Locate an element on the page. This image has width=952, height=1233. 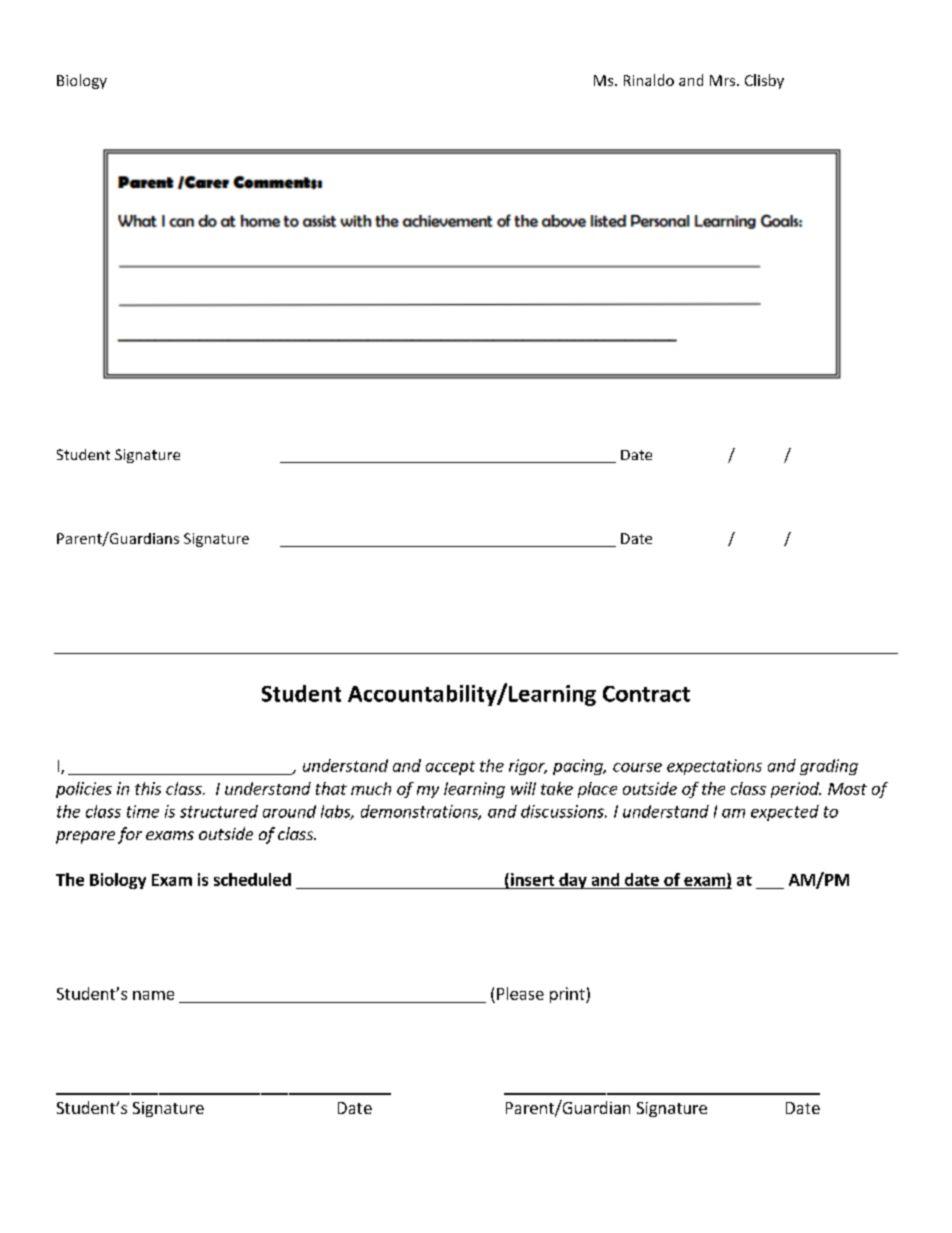
Rinaldo is located at coordinates (649, 80).
